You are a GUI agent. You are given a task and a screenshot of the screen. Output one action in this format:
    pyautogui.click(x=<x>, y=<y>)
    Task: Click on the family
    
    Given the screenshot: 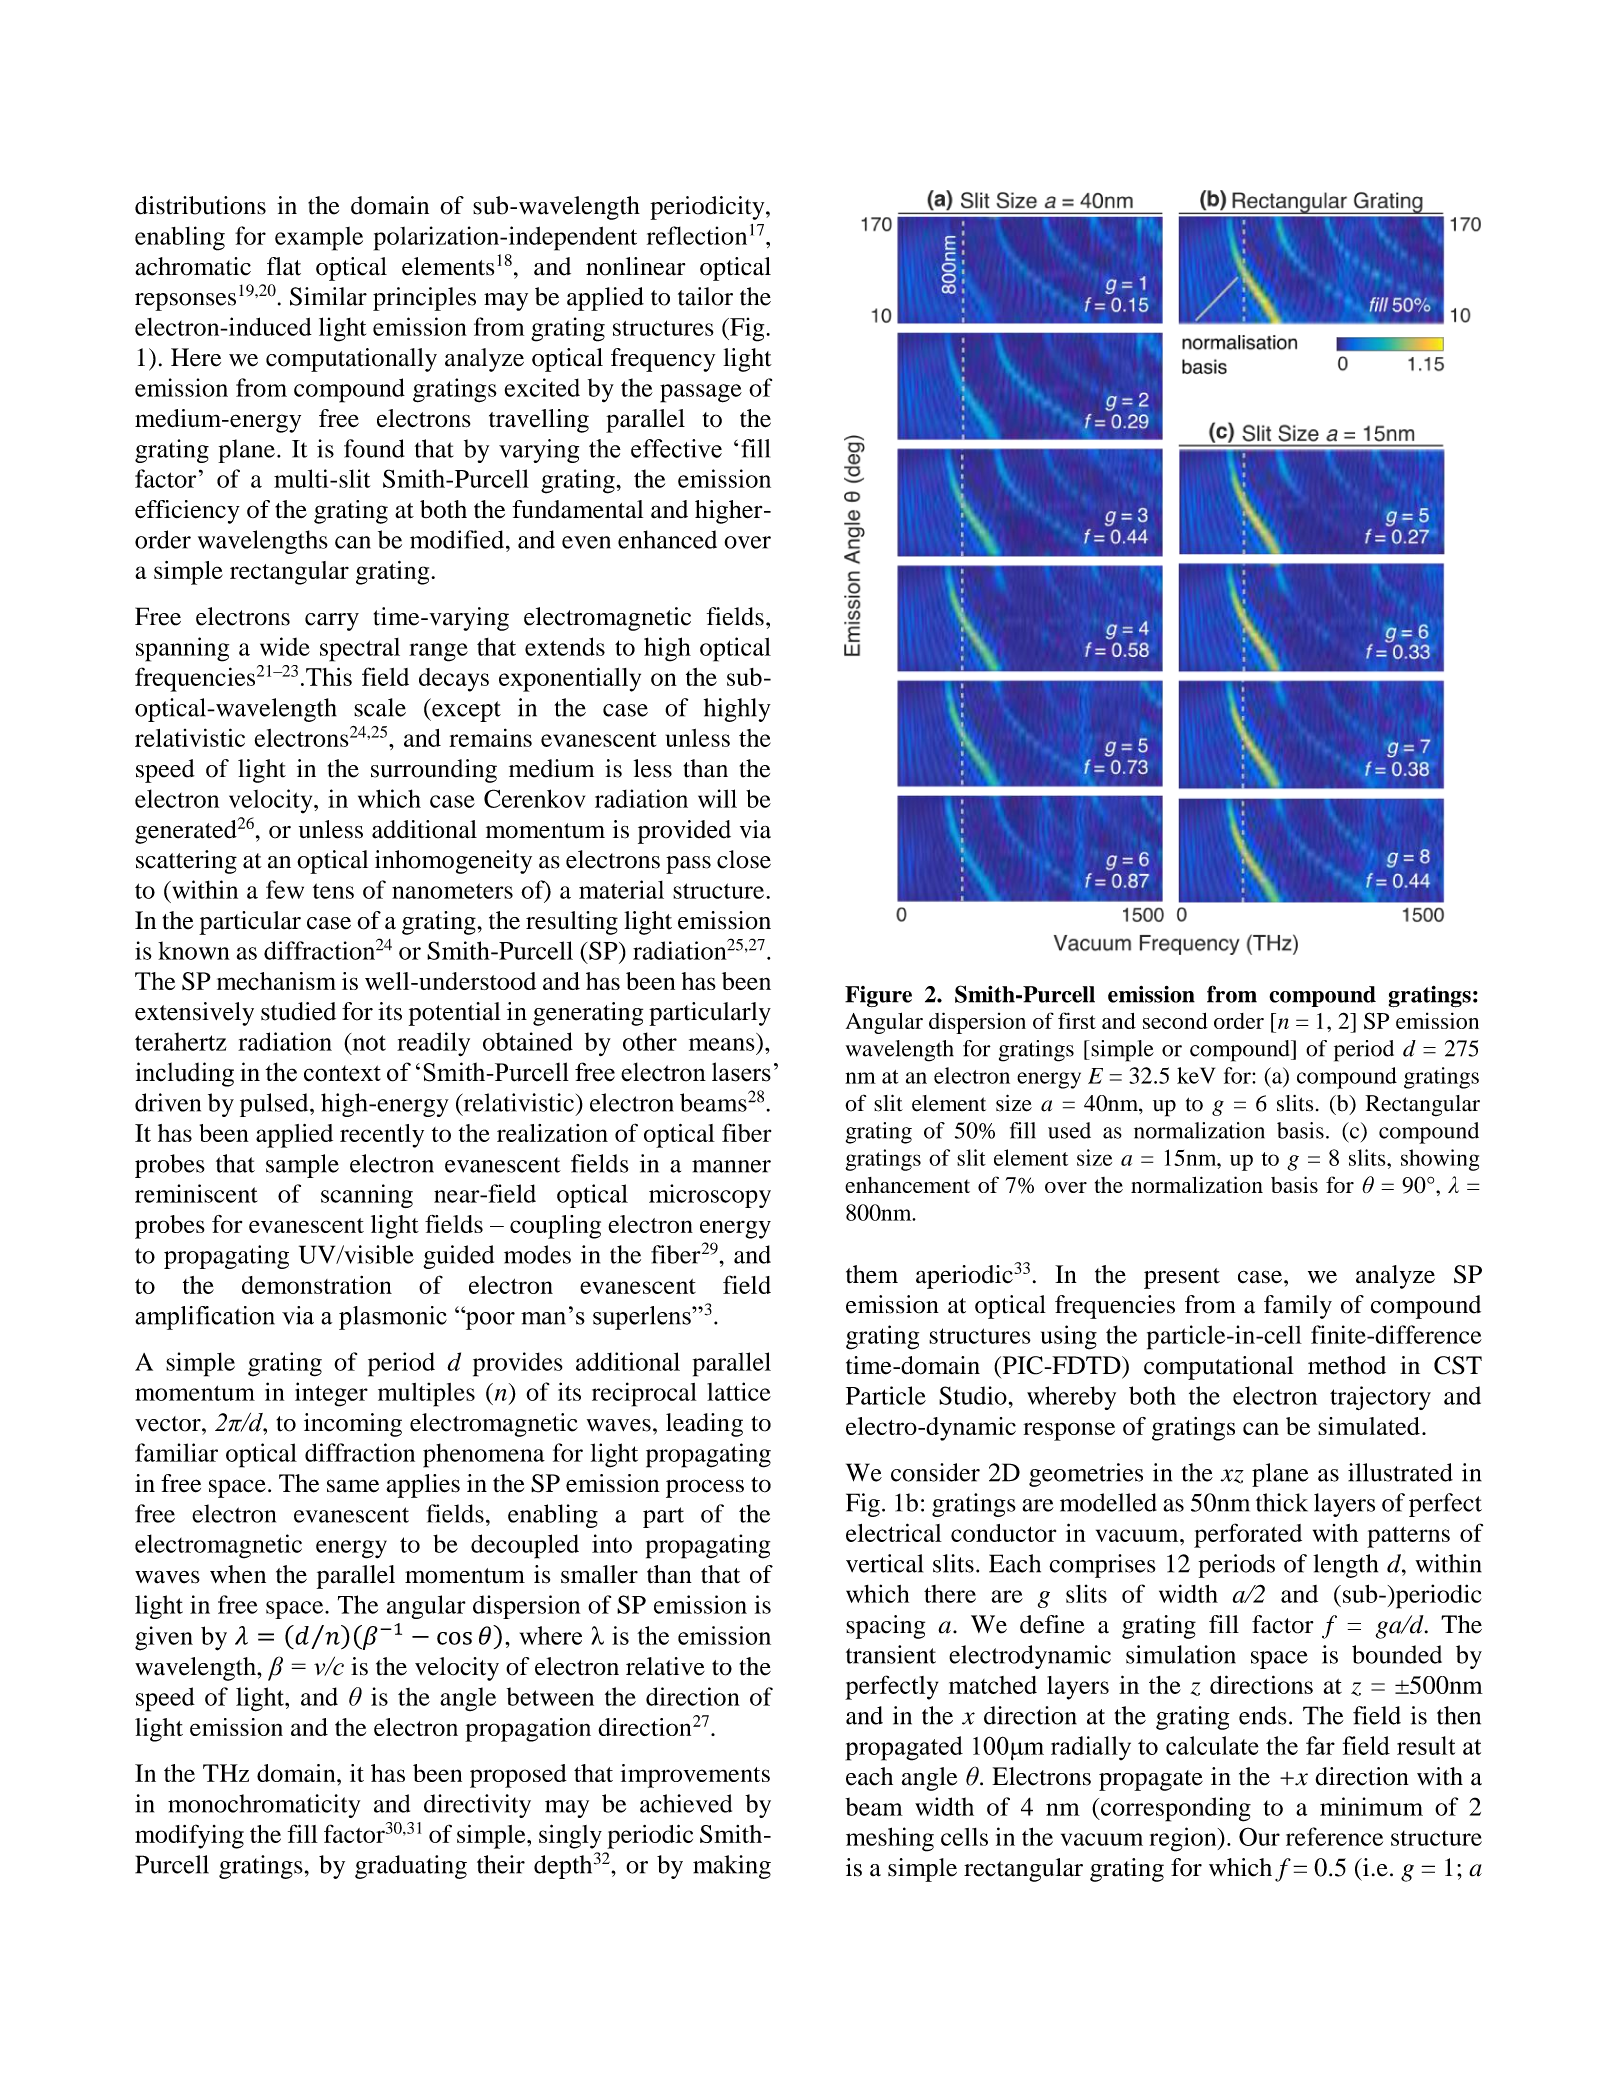 What is the action you would take?
    pyautogui.click(x=1298, y=1307)
